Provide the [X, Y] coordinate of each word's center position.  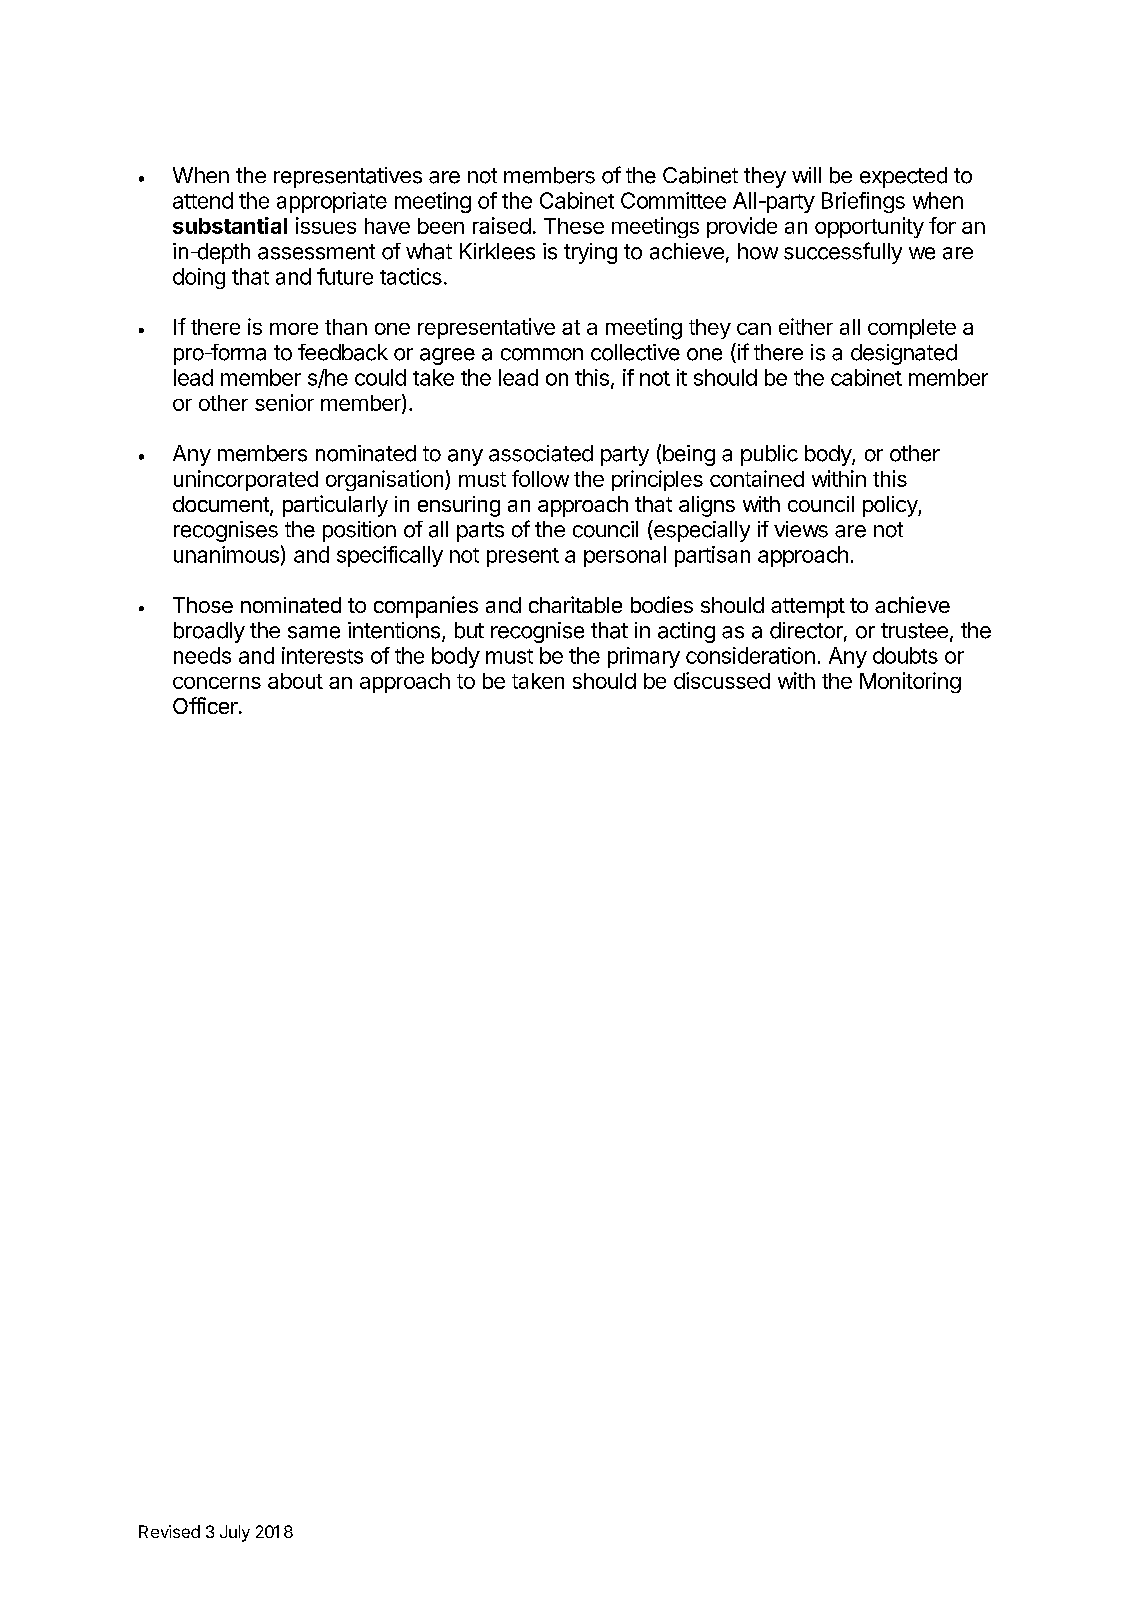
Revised [169, 1531]
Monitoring [910, 682]
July [235, 1533]
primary [644, 657]
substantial [230, 225]
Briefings [863, 202]
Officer [205, 705]
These [574, 226]
